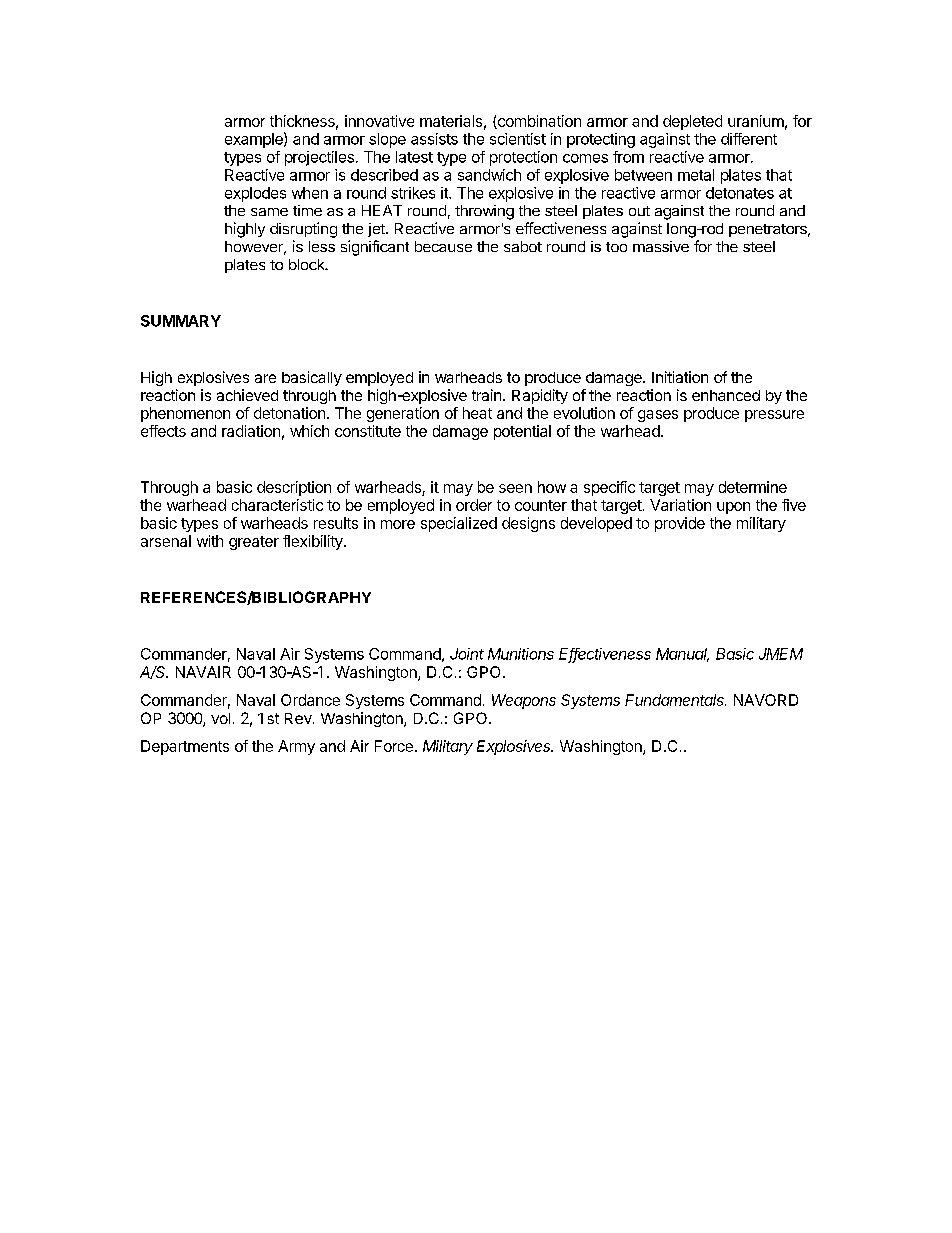  What do you see at coordinates (524, 701) in the document?
I see `Weapons` at bounding box center [524, 701].
